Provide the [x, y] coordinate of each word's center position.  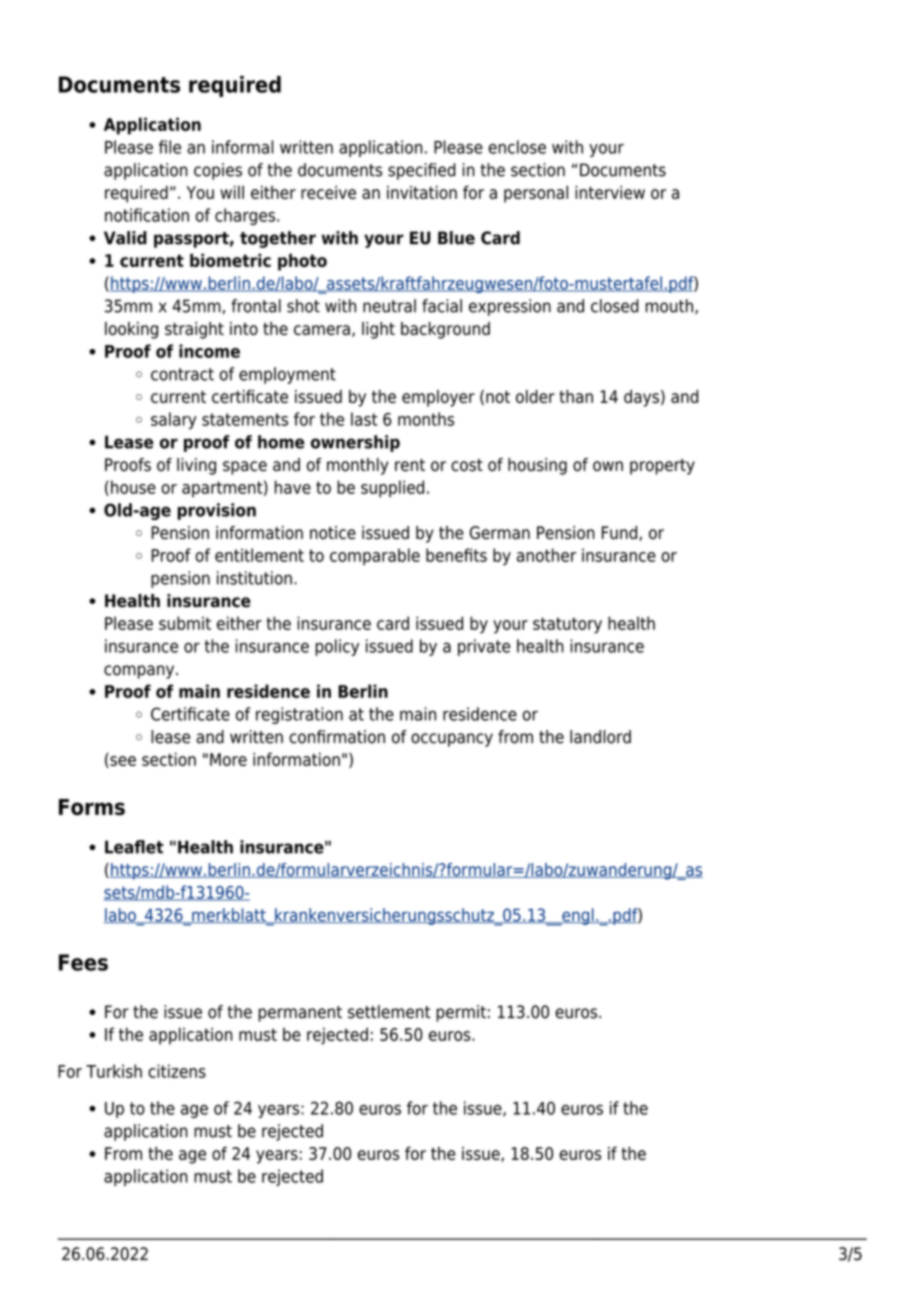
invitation [422, 192]
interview [610, 192]
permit [461, 1013]
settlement [389, 1012]
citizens [177, 1071]
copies [218, 171]
